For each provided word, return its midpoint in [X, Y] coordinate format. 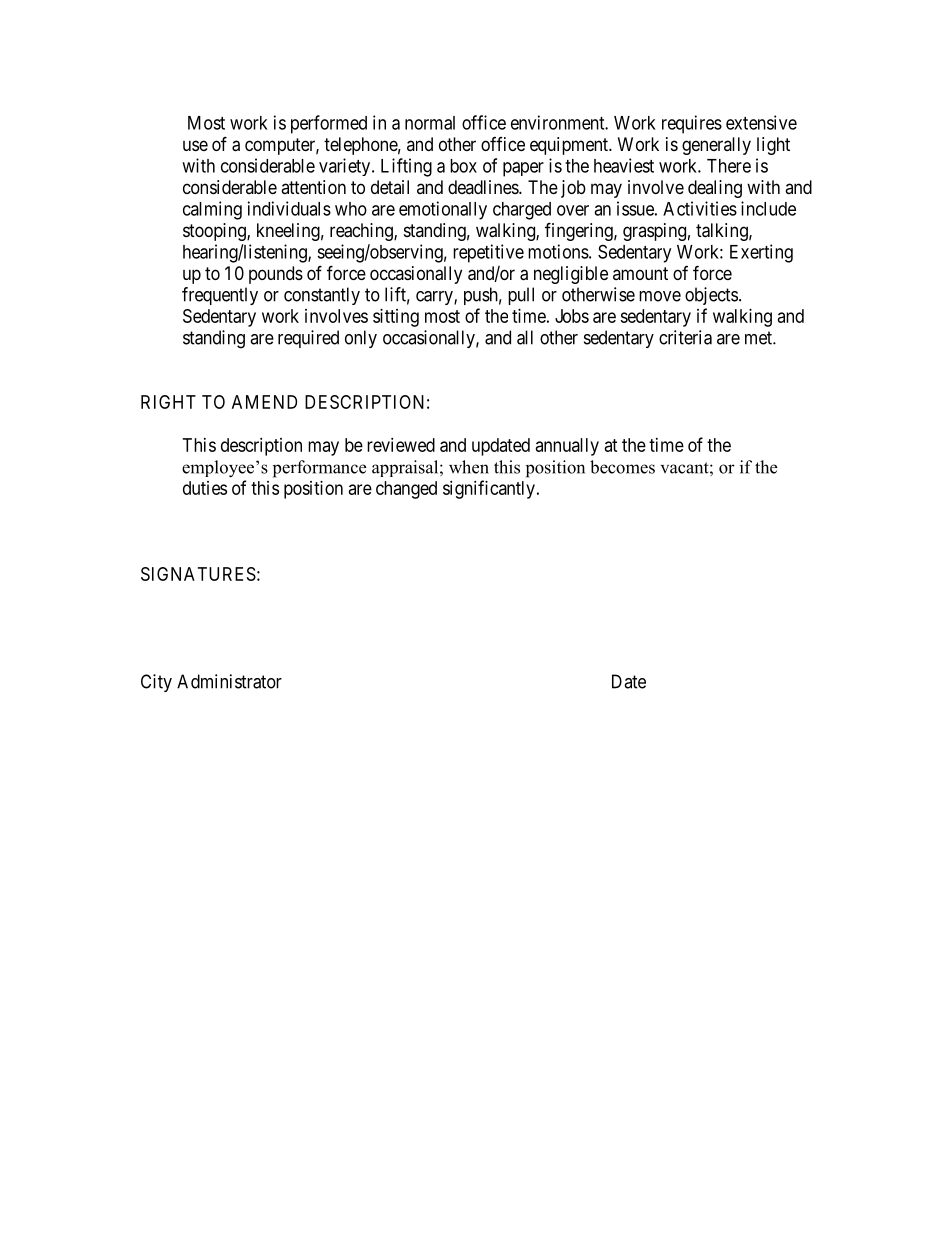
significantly [489, 489]
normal [430, 123]
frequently [220, 296]
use [195, 145]
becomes [622, 467]
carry [435, 298]
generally [716, 146]
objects [711, 296]
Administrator [229, 681]
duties [205, 488]
